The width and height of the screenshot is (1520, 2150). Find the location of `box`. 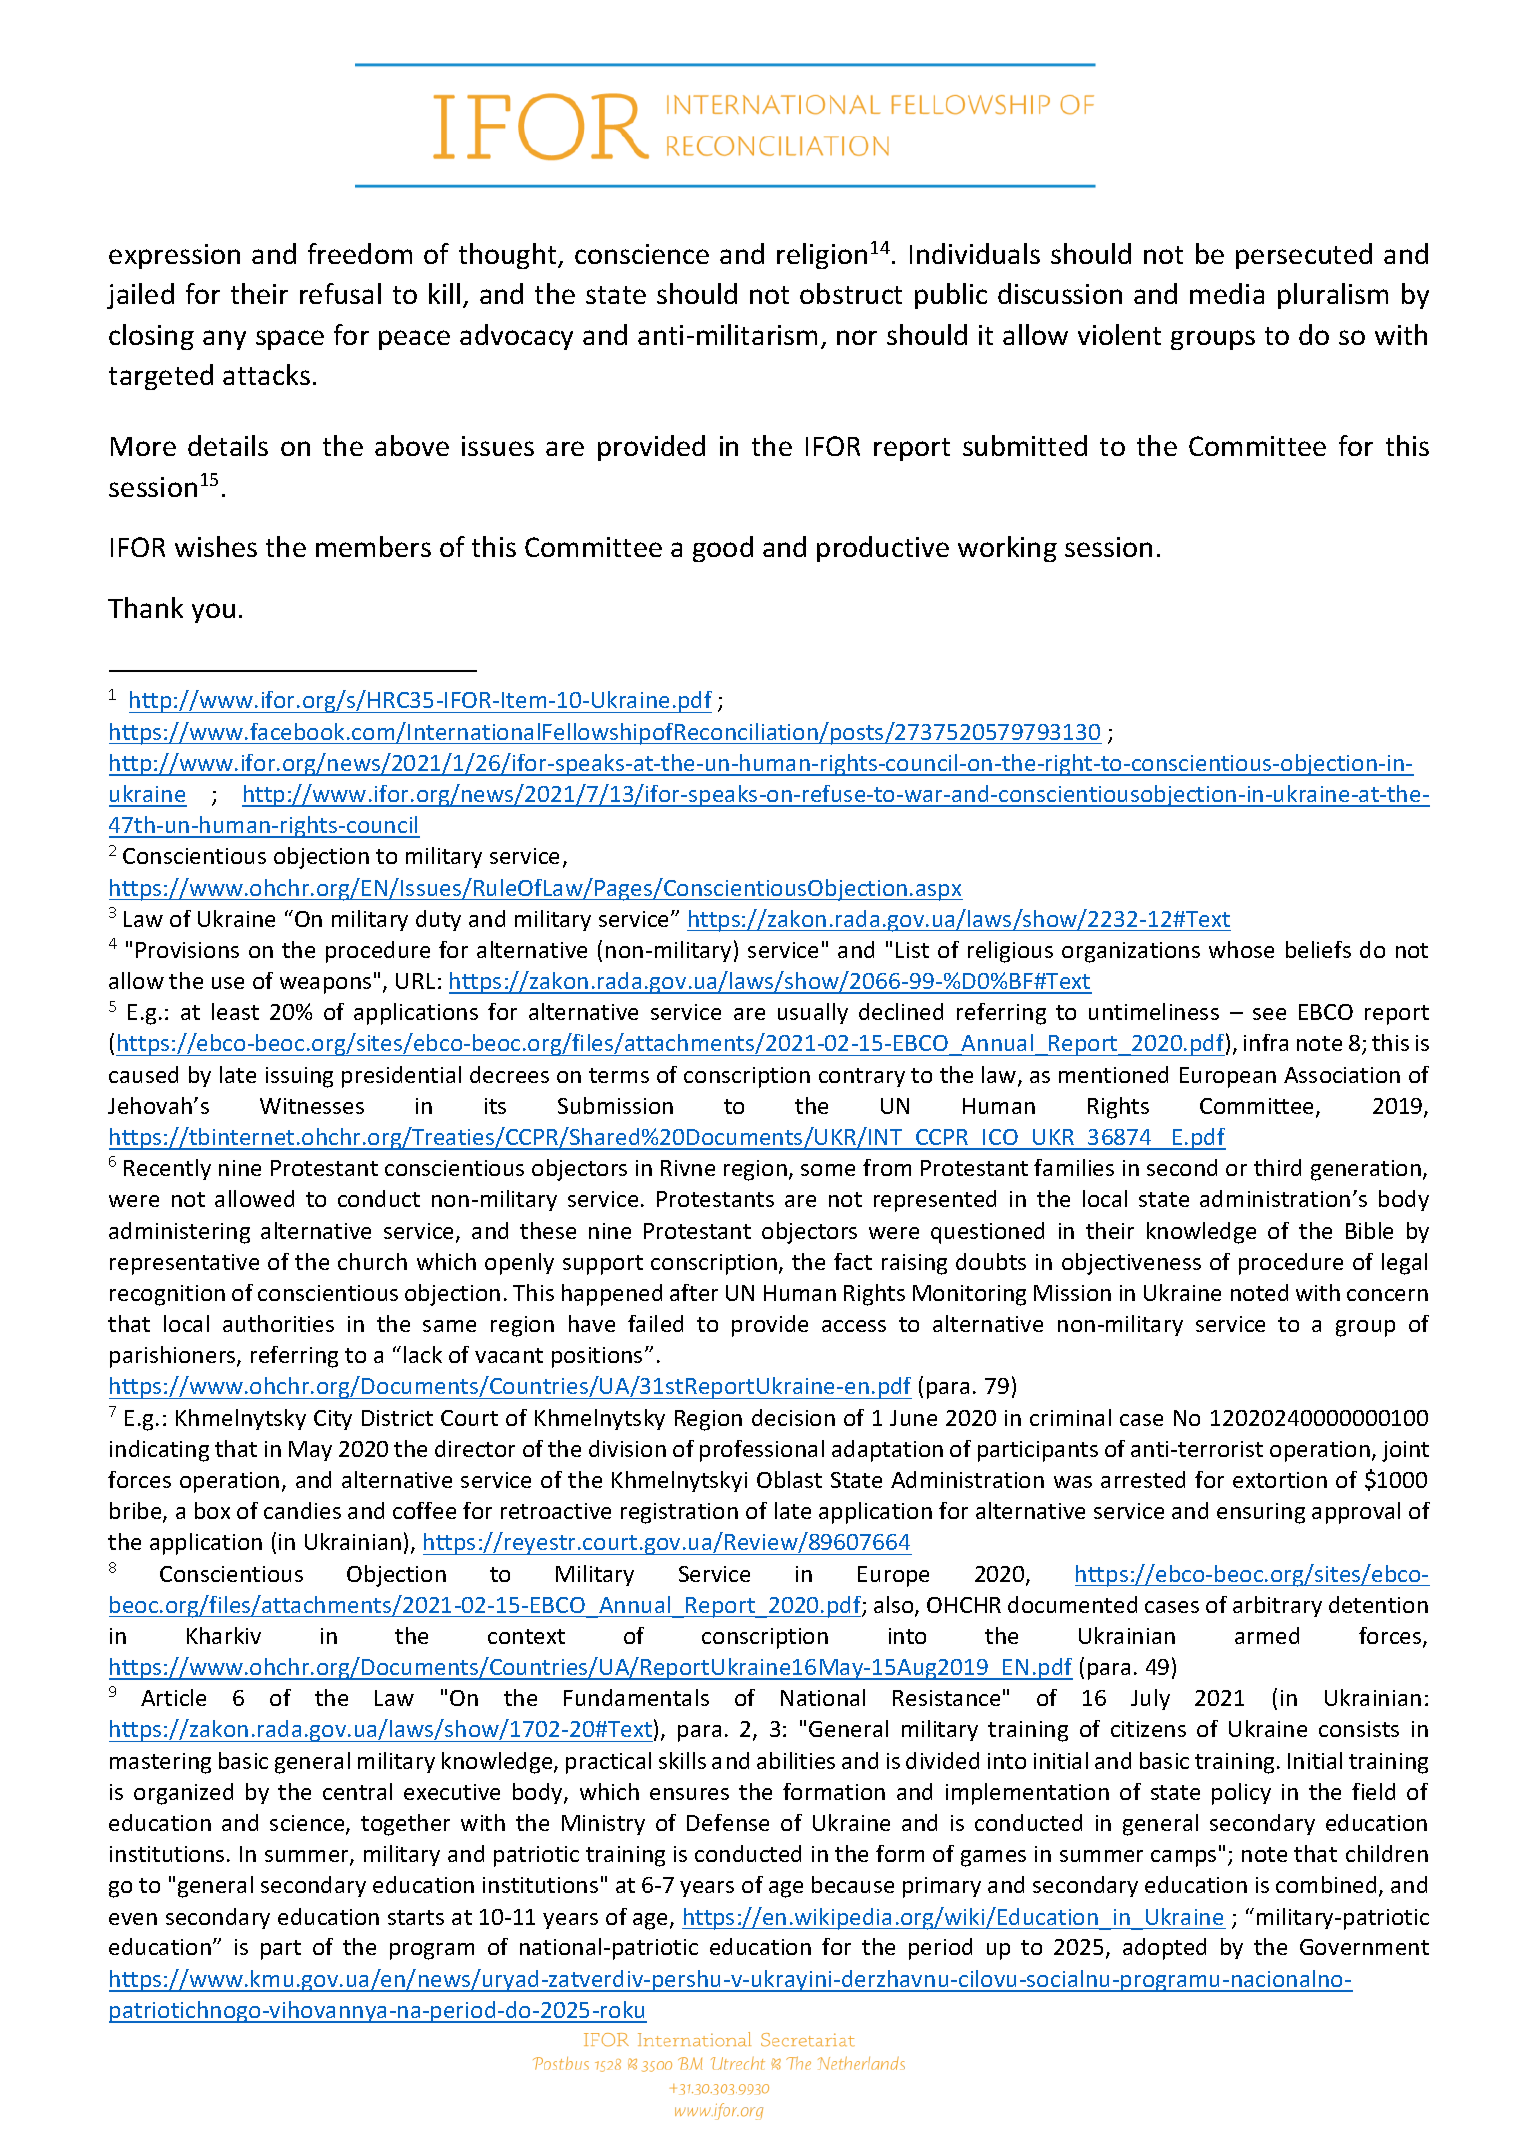

box is located at coordinates (212, 1510).
